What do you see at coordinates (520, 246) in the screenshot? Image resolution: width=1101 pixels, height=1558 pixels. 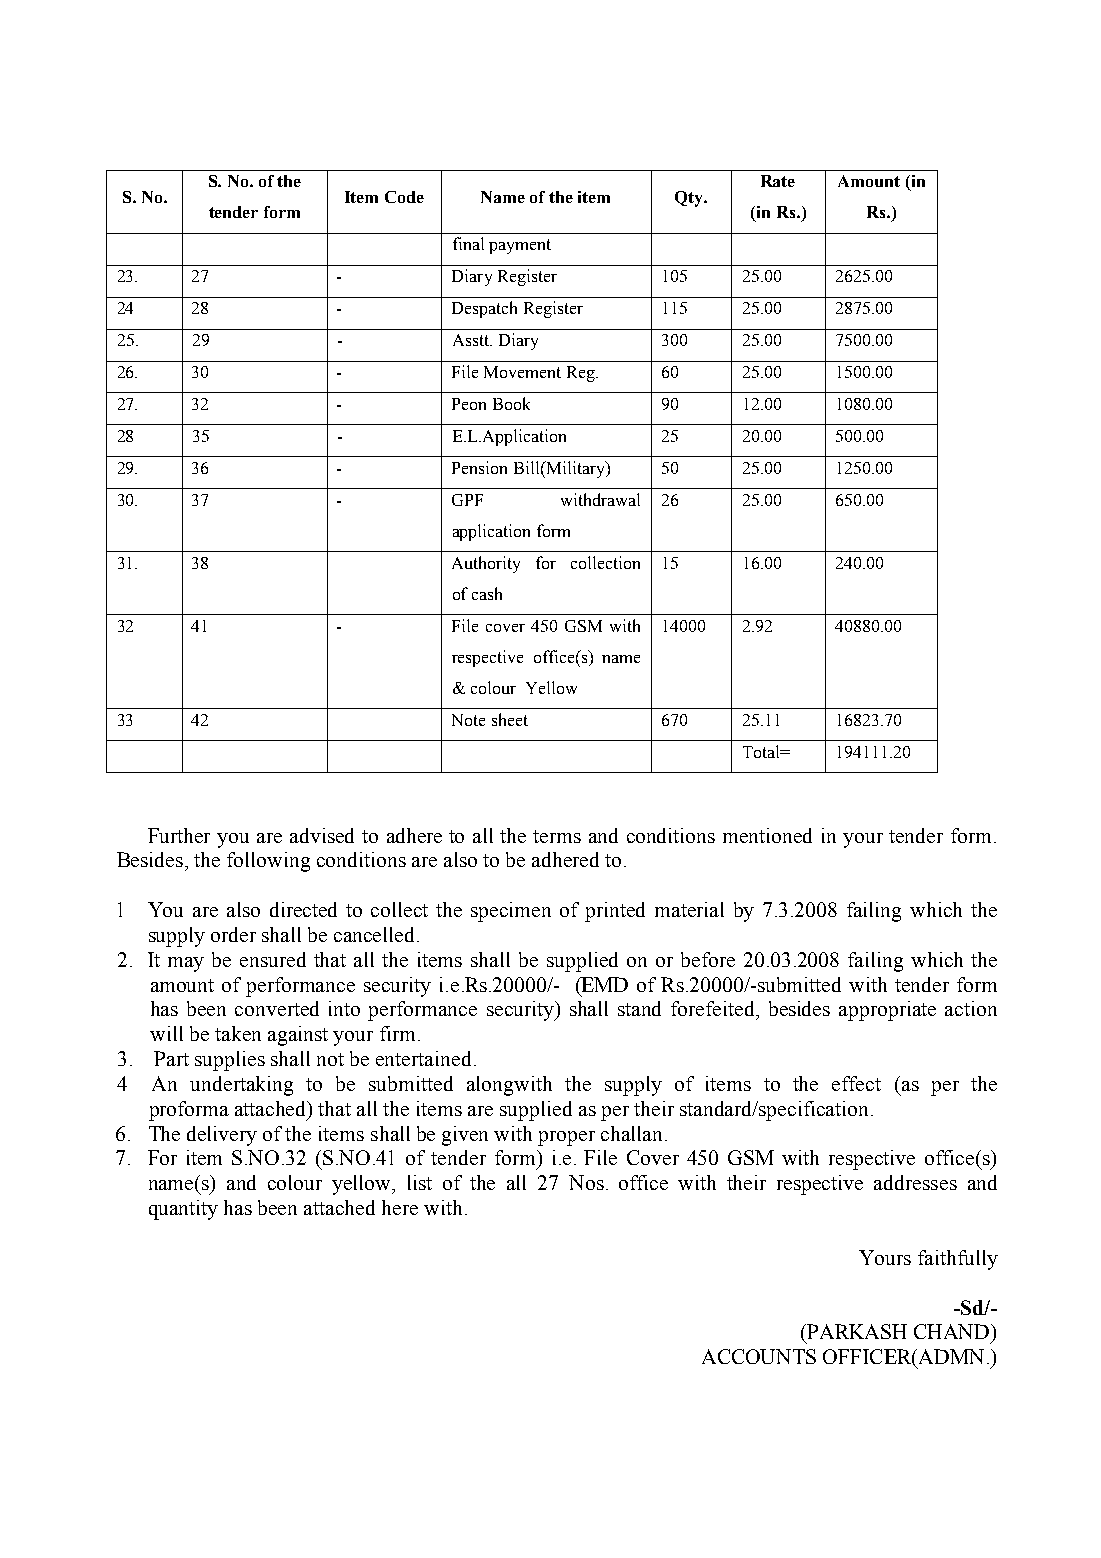 I see `payment` at bounding box center [520, 246].
